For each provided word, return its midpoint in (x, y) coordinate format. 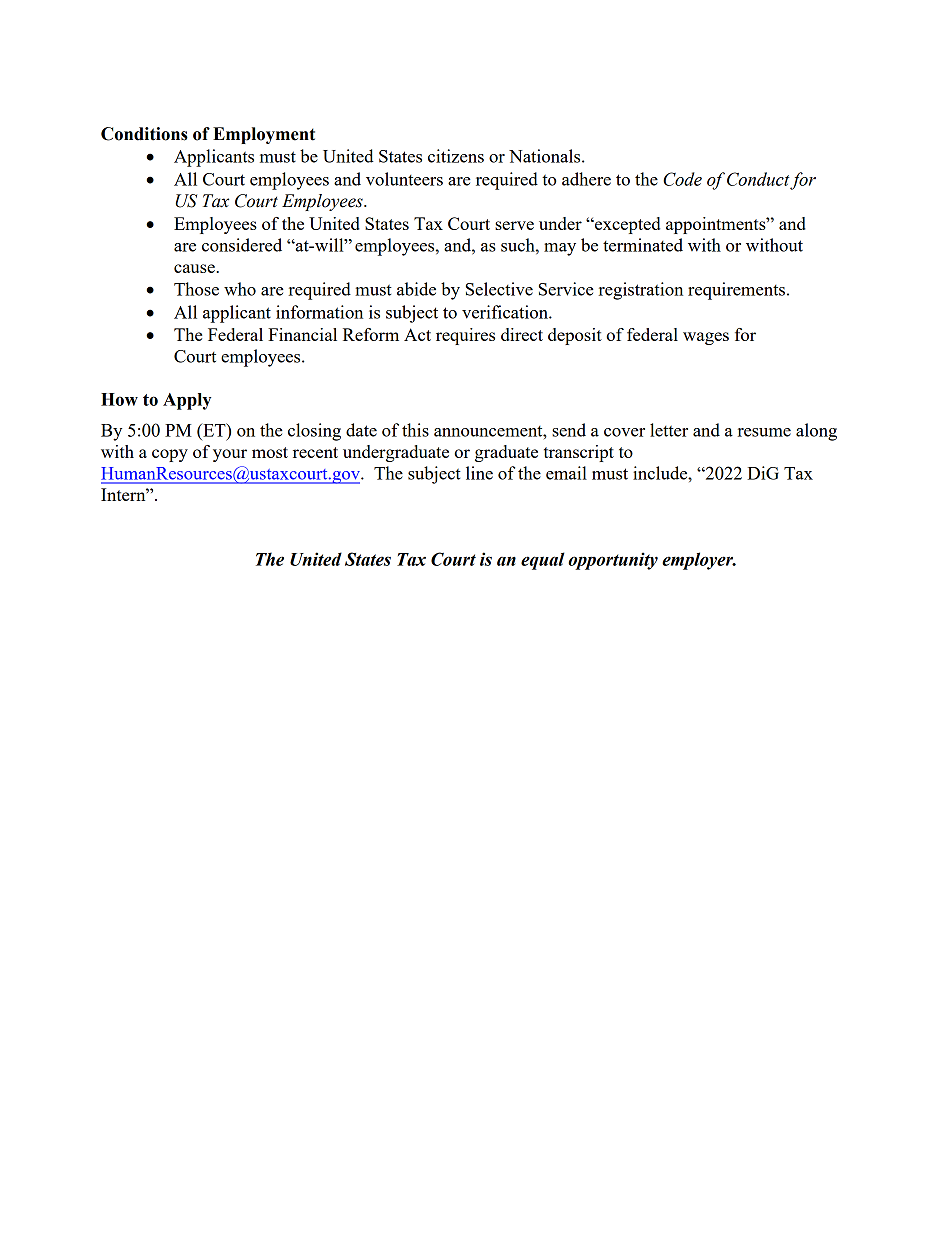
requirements (736, 291)
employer (699, 561)
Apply (187, 401)
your (230, 455)
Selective (499, 289)
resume (764, 432)
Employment (264, 135)
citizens (456, 156)
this (415, 430)
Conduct (758, 179)
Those (196, 289)
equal (543, 561)
